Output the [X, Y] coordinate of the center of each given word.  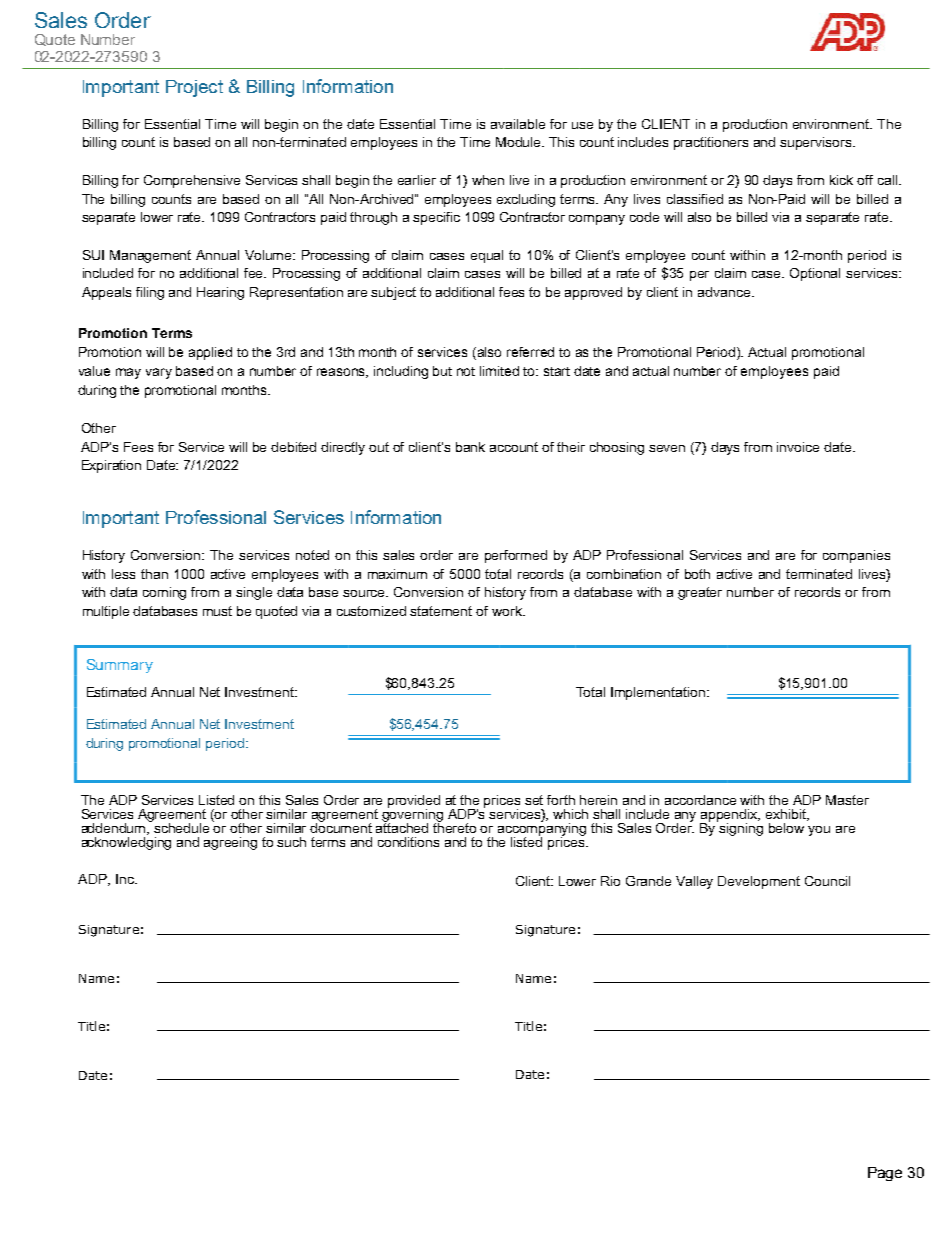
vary [159, 373]
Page [885, 1174]
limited [499, 371]
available [518, 124]
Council [827, 881]
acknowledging [126, 842]
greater [700, 593]
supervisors [817, 143]
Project [194, 88]
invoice [798, 447]
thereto [454, 826]
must [217, 611]
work [508, 611]
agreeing [230, 843]
